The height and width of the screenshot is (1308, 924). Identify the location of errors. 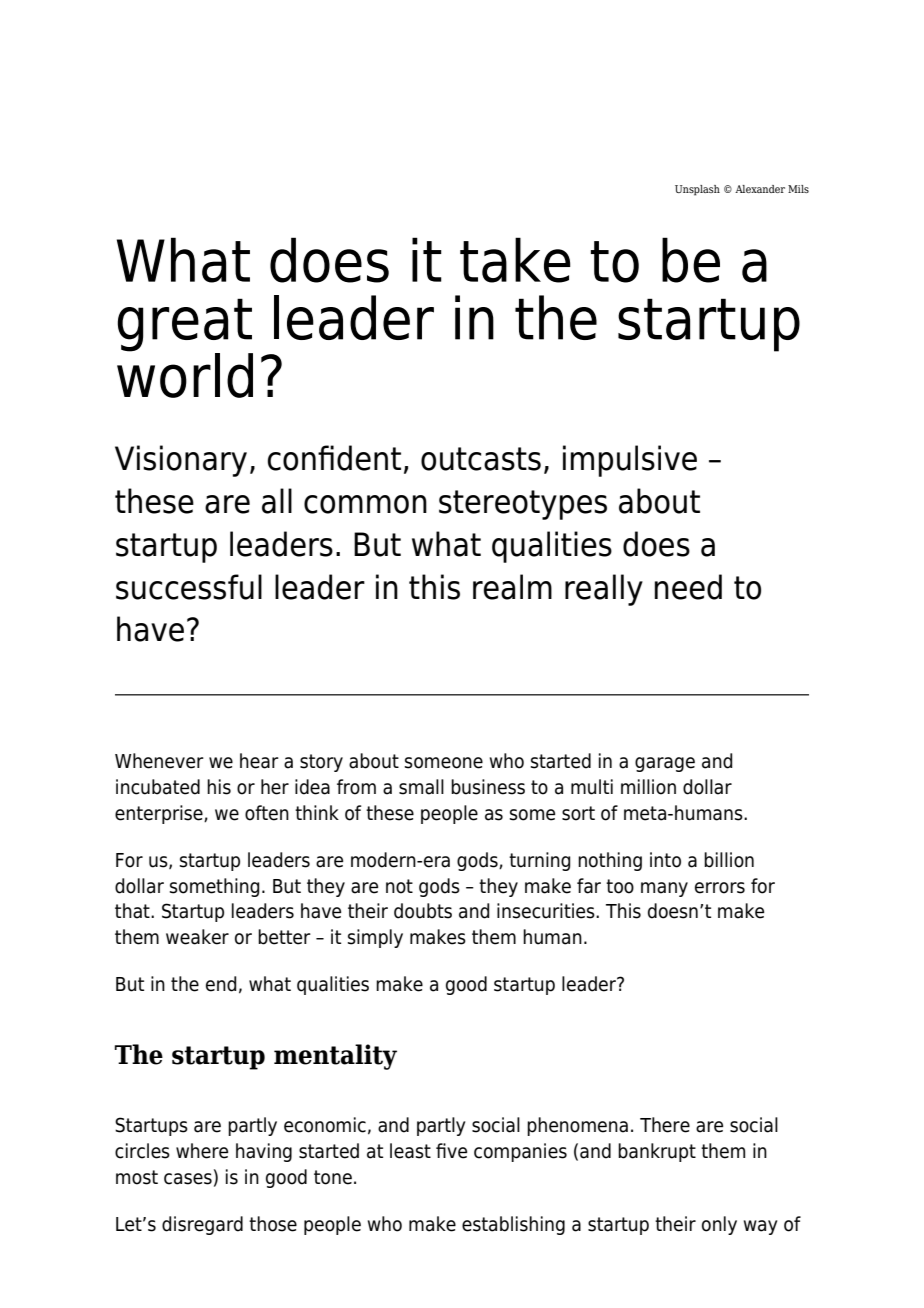
(720, 888).
